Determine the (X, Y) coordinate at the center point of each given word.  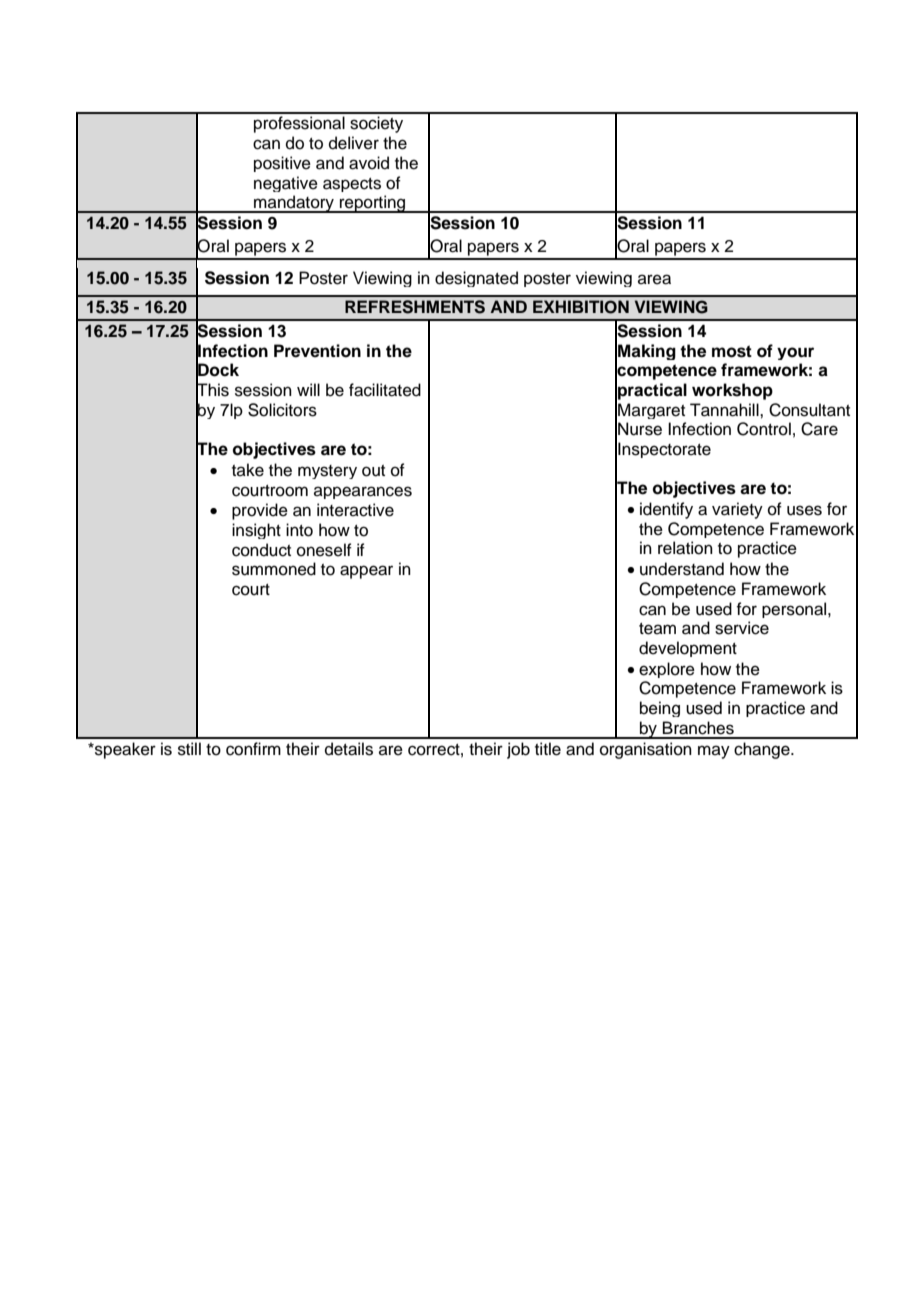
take (248, 470)
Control (764, 429)
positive (282, 164)
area (654, 279)
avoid (369, 163)
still (189, 749)
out (373, 471)
